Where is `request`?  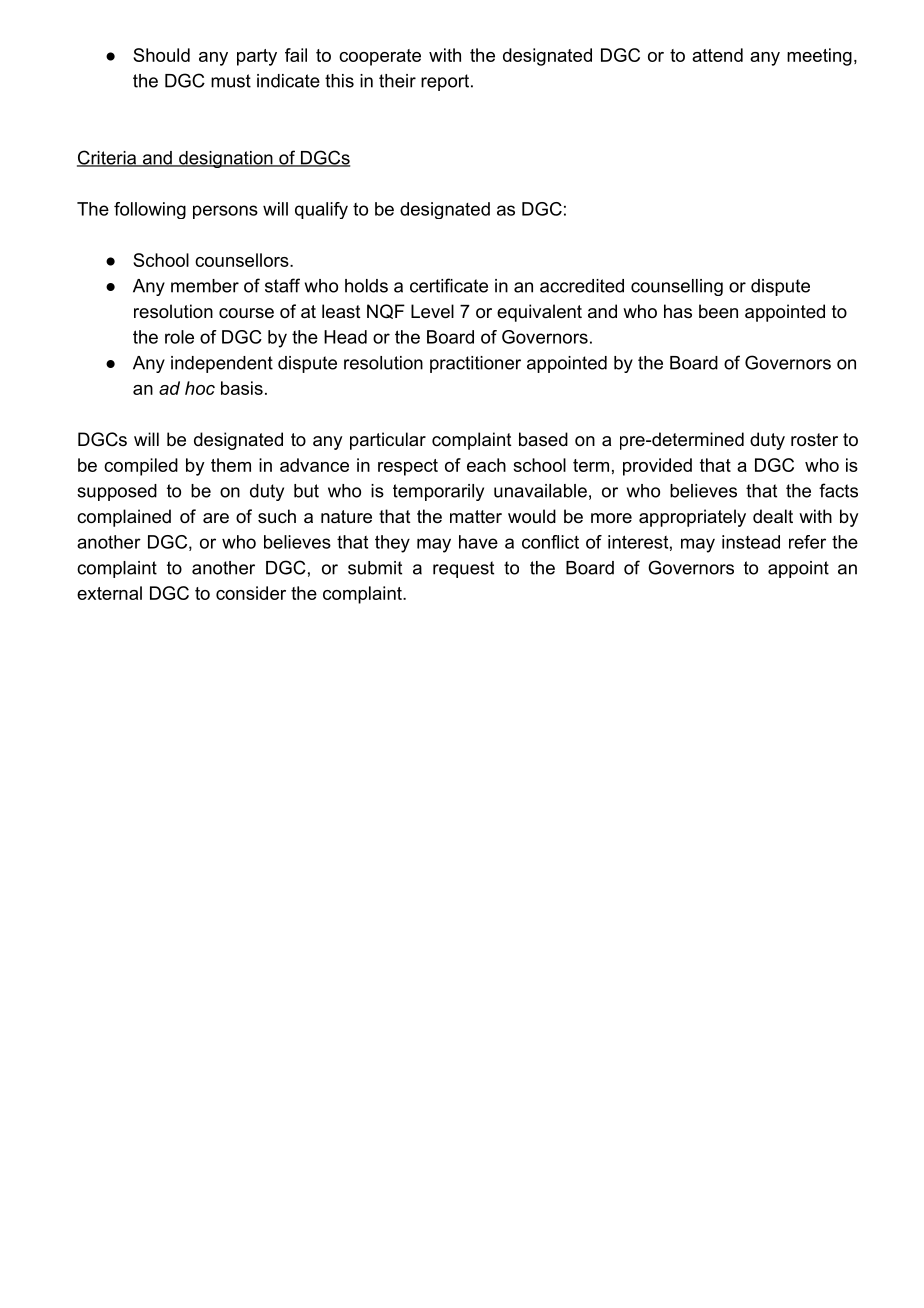
request is located at coordinates (463, 569).
